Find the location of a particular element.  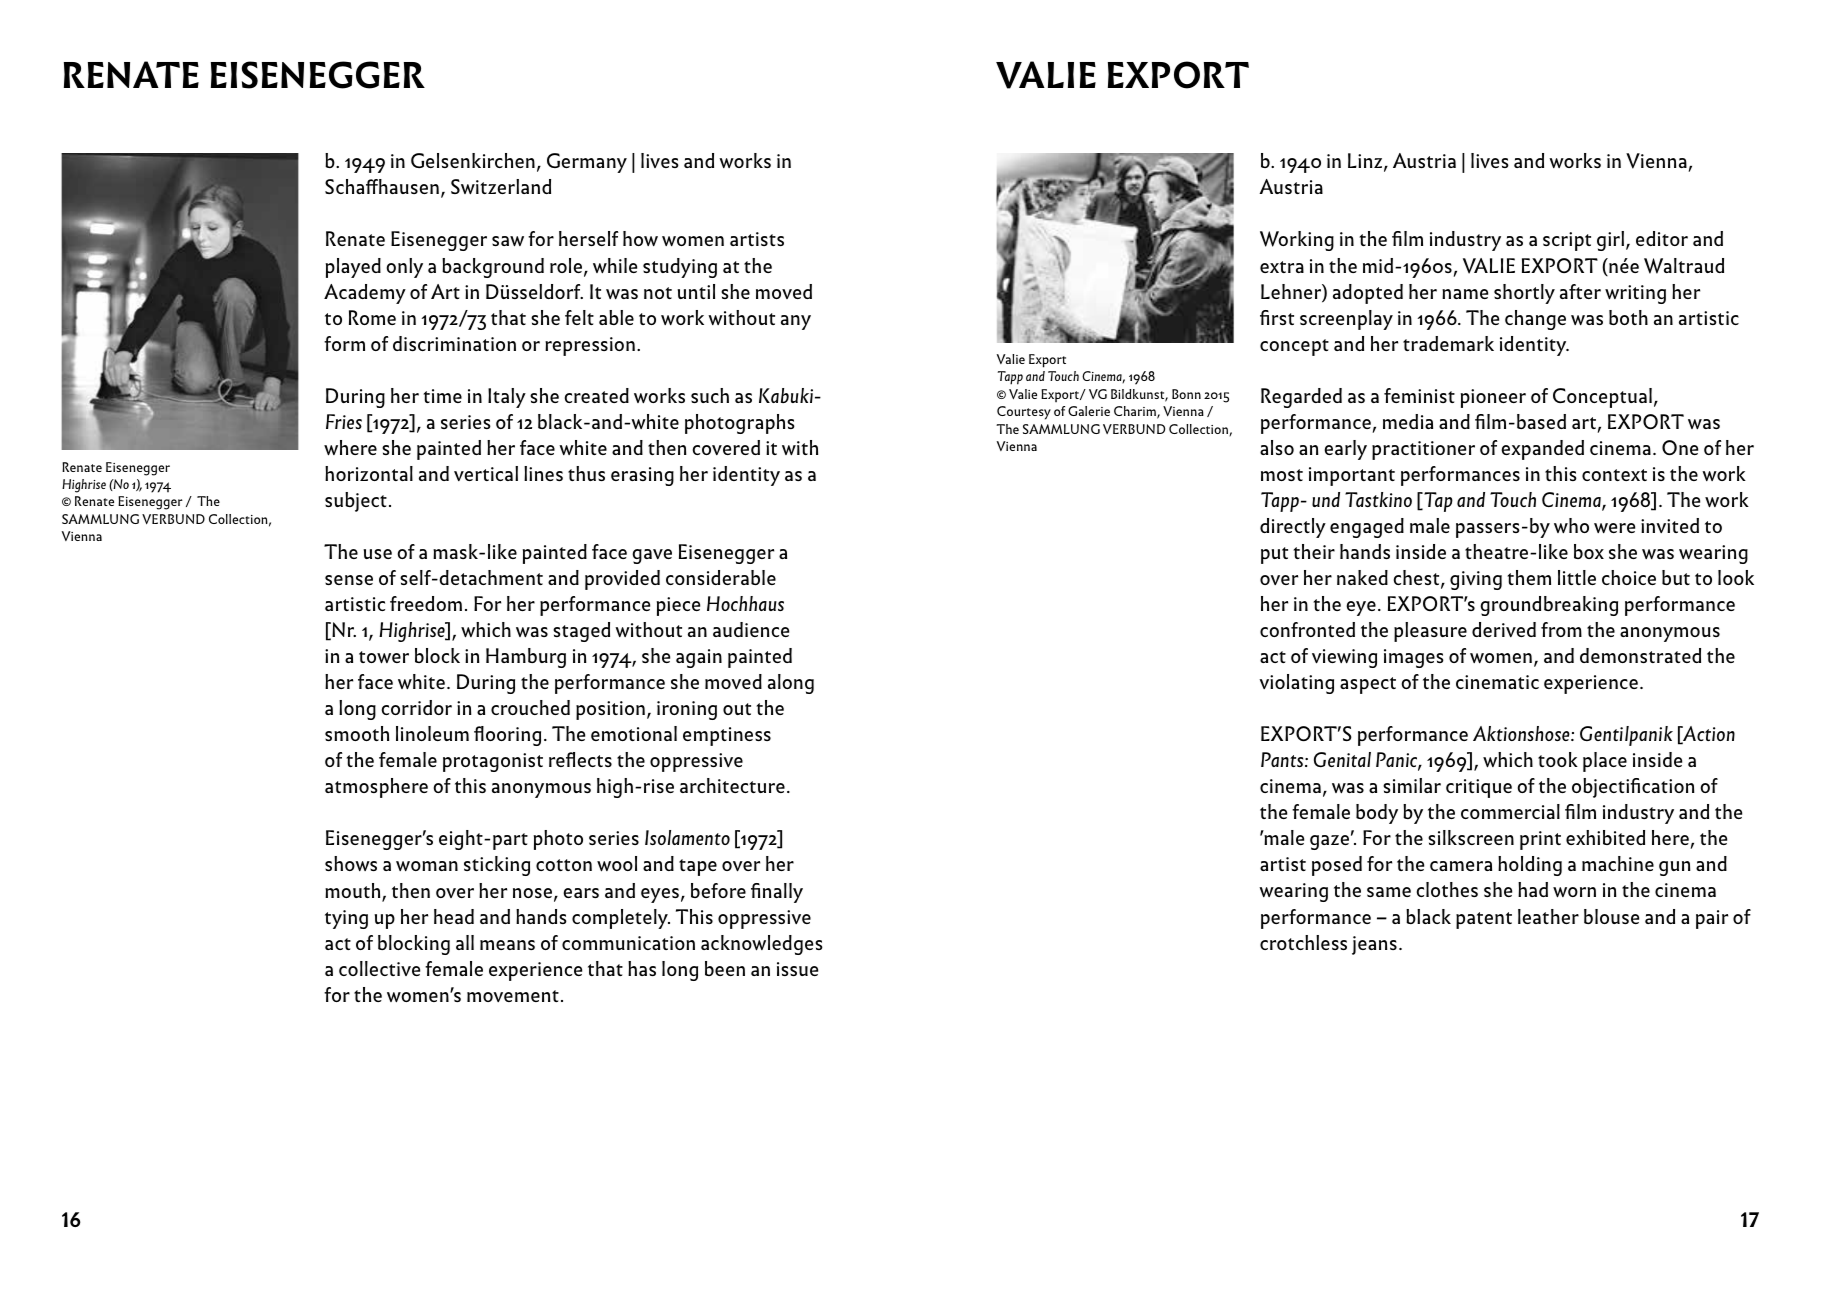

issue is located at coordinates (797, 969).
